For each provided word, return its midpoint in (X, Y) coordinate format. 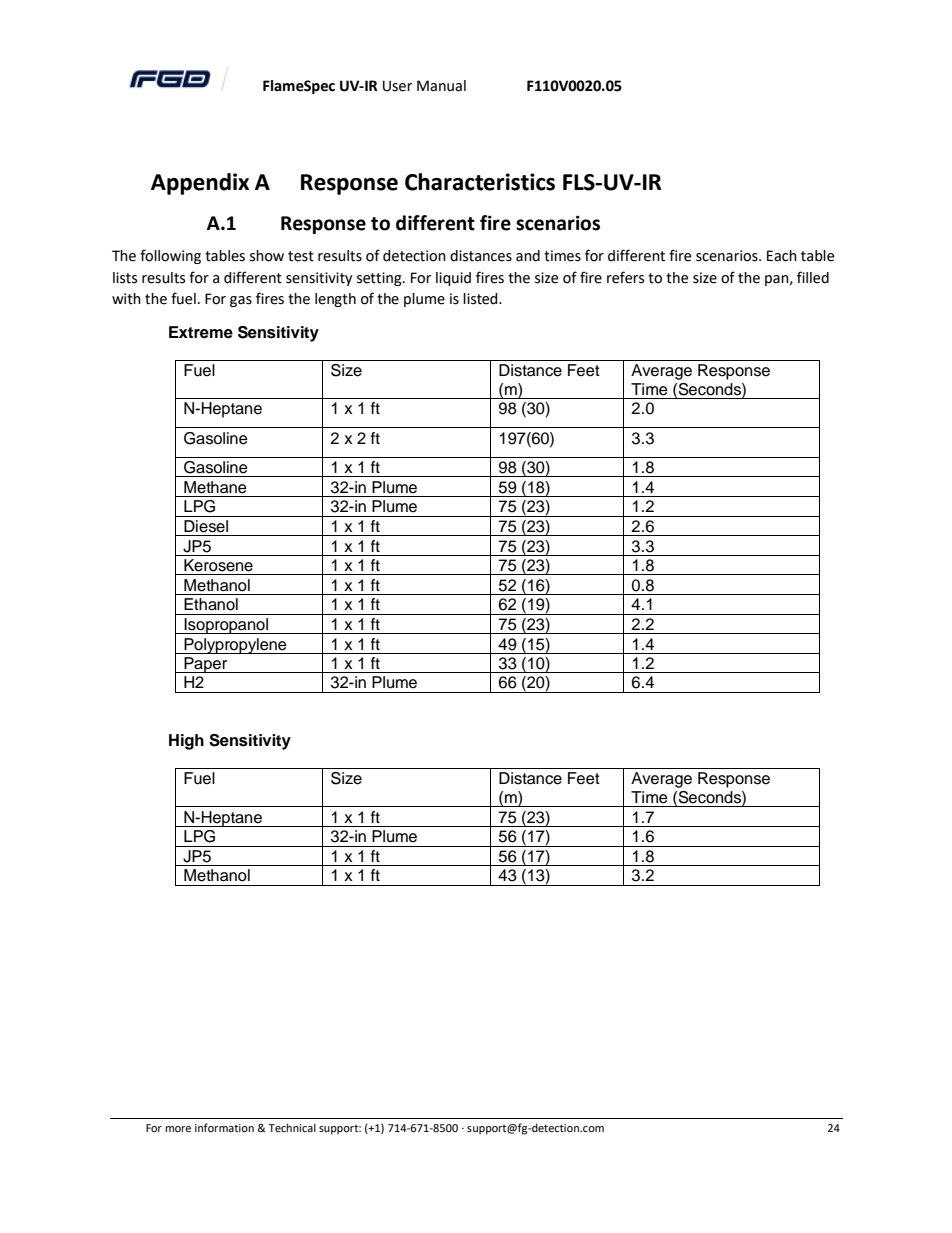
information (224, 1127)
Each (782, 256)
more (178, 1129)
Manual (441, 86)
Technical (292, 1127)
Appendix (200, 184)
